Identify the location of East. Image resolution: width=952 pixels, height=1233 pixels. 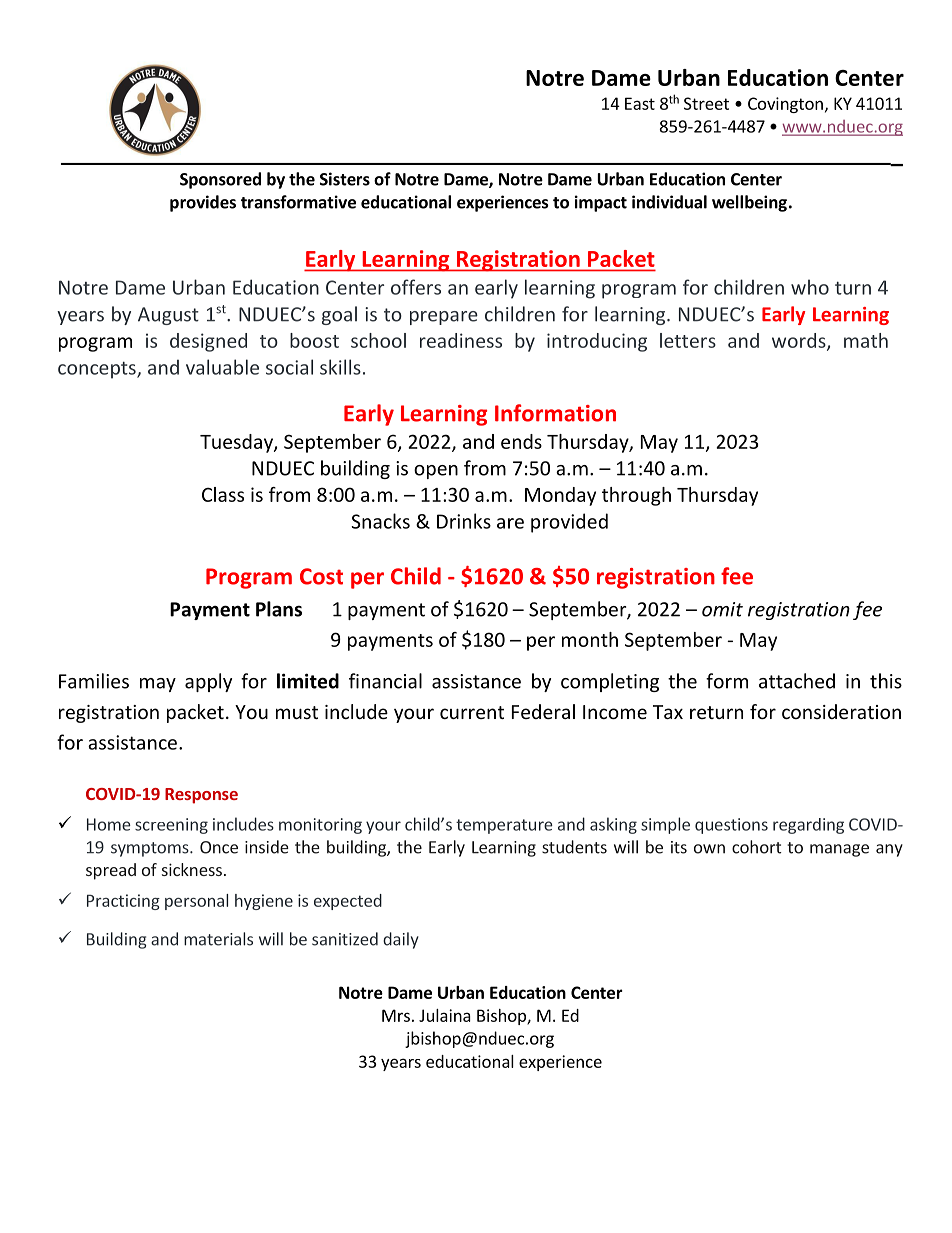
(640, 103).
